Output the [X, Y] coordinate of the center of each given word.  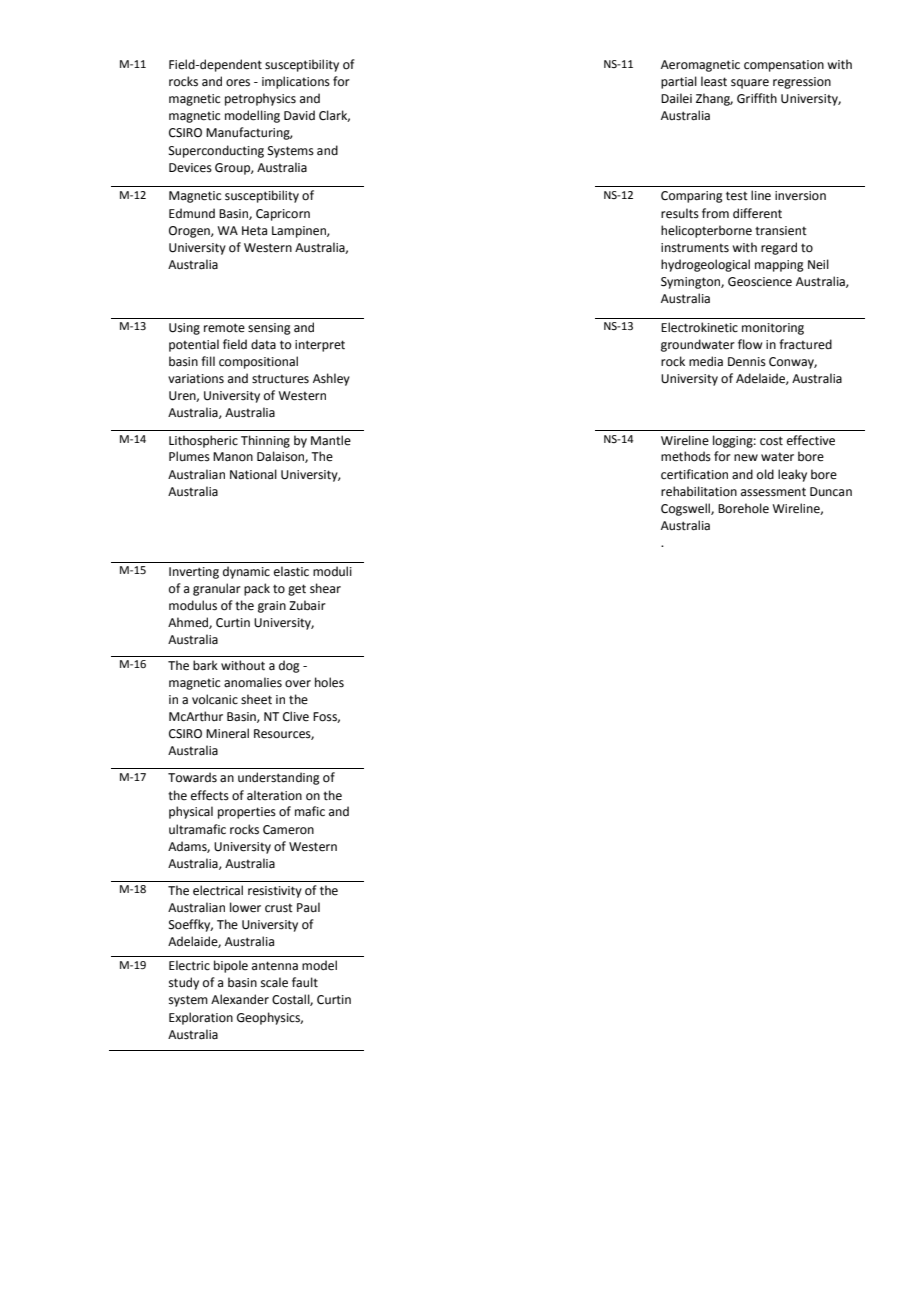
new [746, 458]
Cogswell [686, 509]
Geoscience [760, 282]
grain [272, 607]
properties [247, 813]
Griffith [757, 98]
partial [679, 82]
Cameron [288, 830]
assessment [773, 492]
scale [274, 982]
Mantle [331, 440]
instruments [695, 248]
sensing [269, 329]
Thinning [265, 441]
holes [329, 682]
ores [238, 83]
